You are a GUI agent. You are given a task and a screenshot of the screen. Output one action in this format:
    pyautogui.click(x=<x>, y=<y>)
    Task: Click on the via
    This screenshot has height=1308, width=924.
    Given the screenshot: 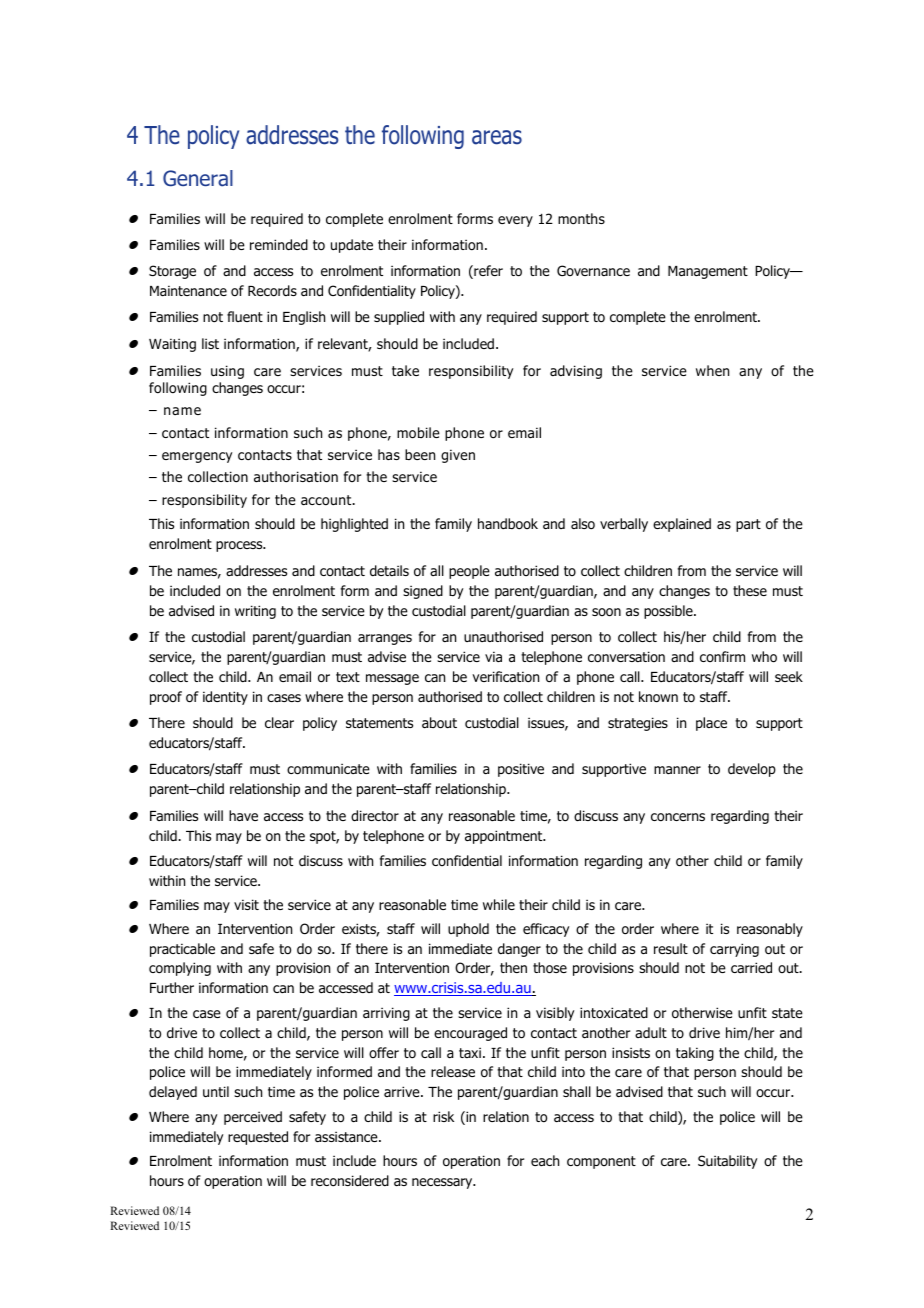 What is the action you would take?
    pyautogui.click(x=493, y=656)
